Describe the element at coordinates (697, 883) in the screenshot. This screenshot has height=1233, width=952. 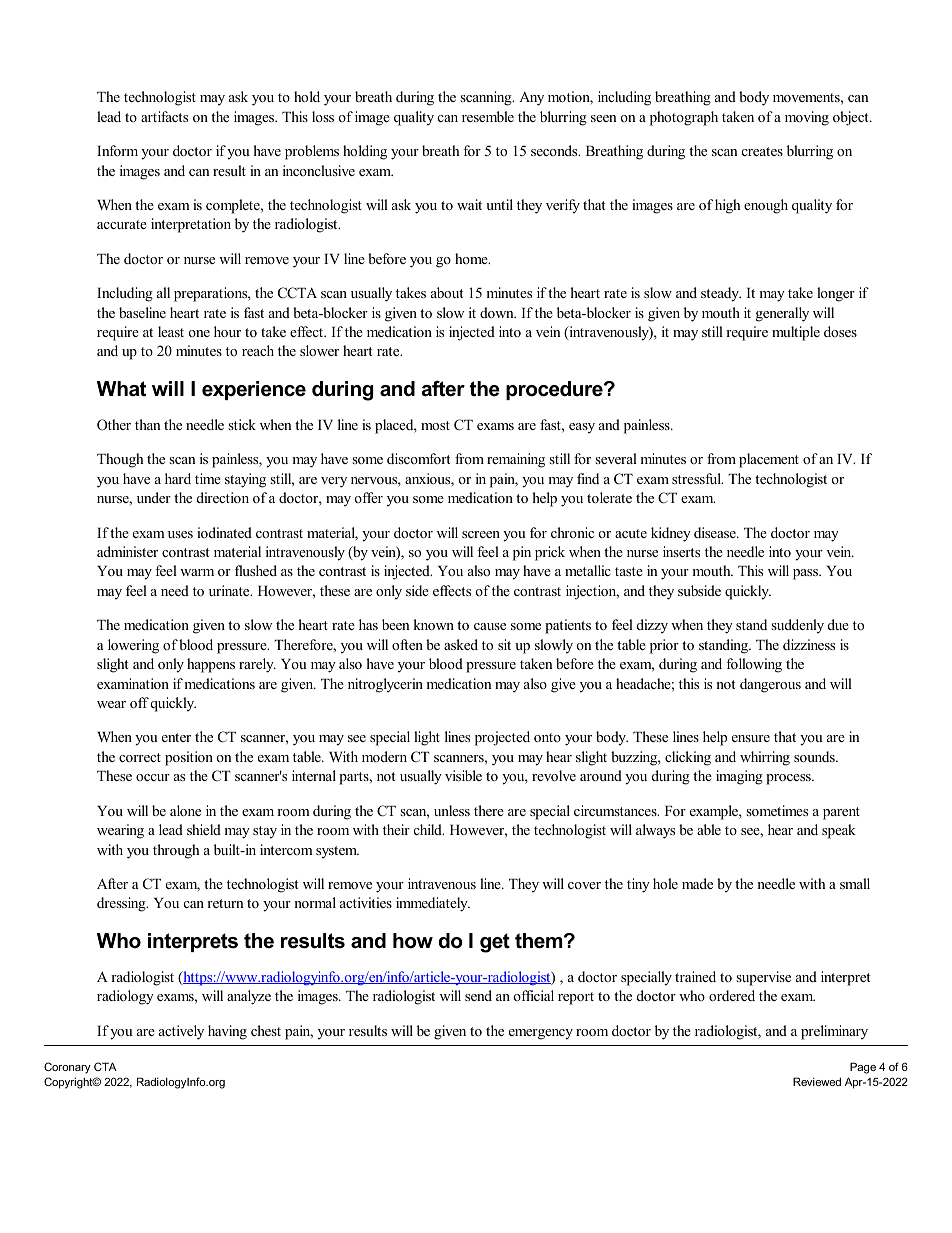
I see `made` at that location.
